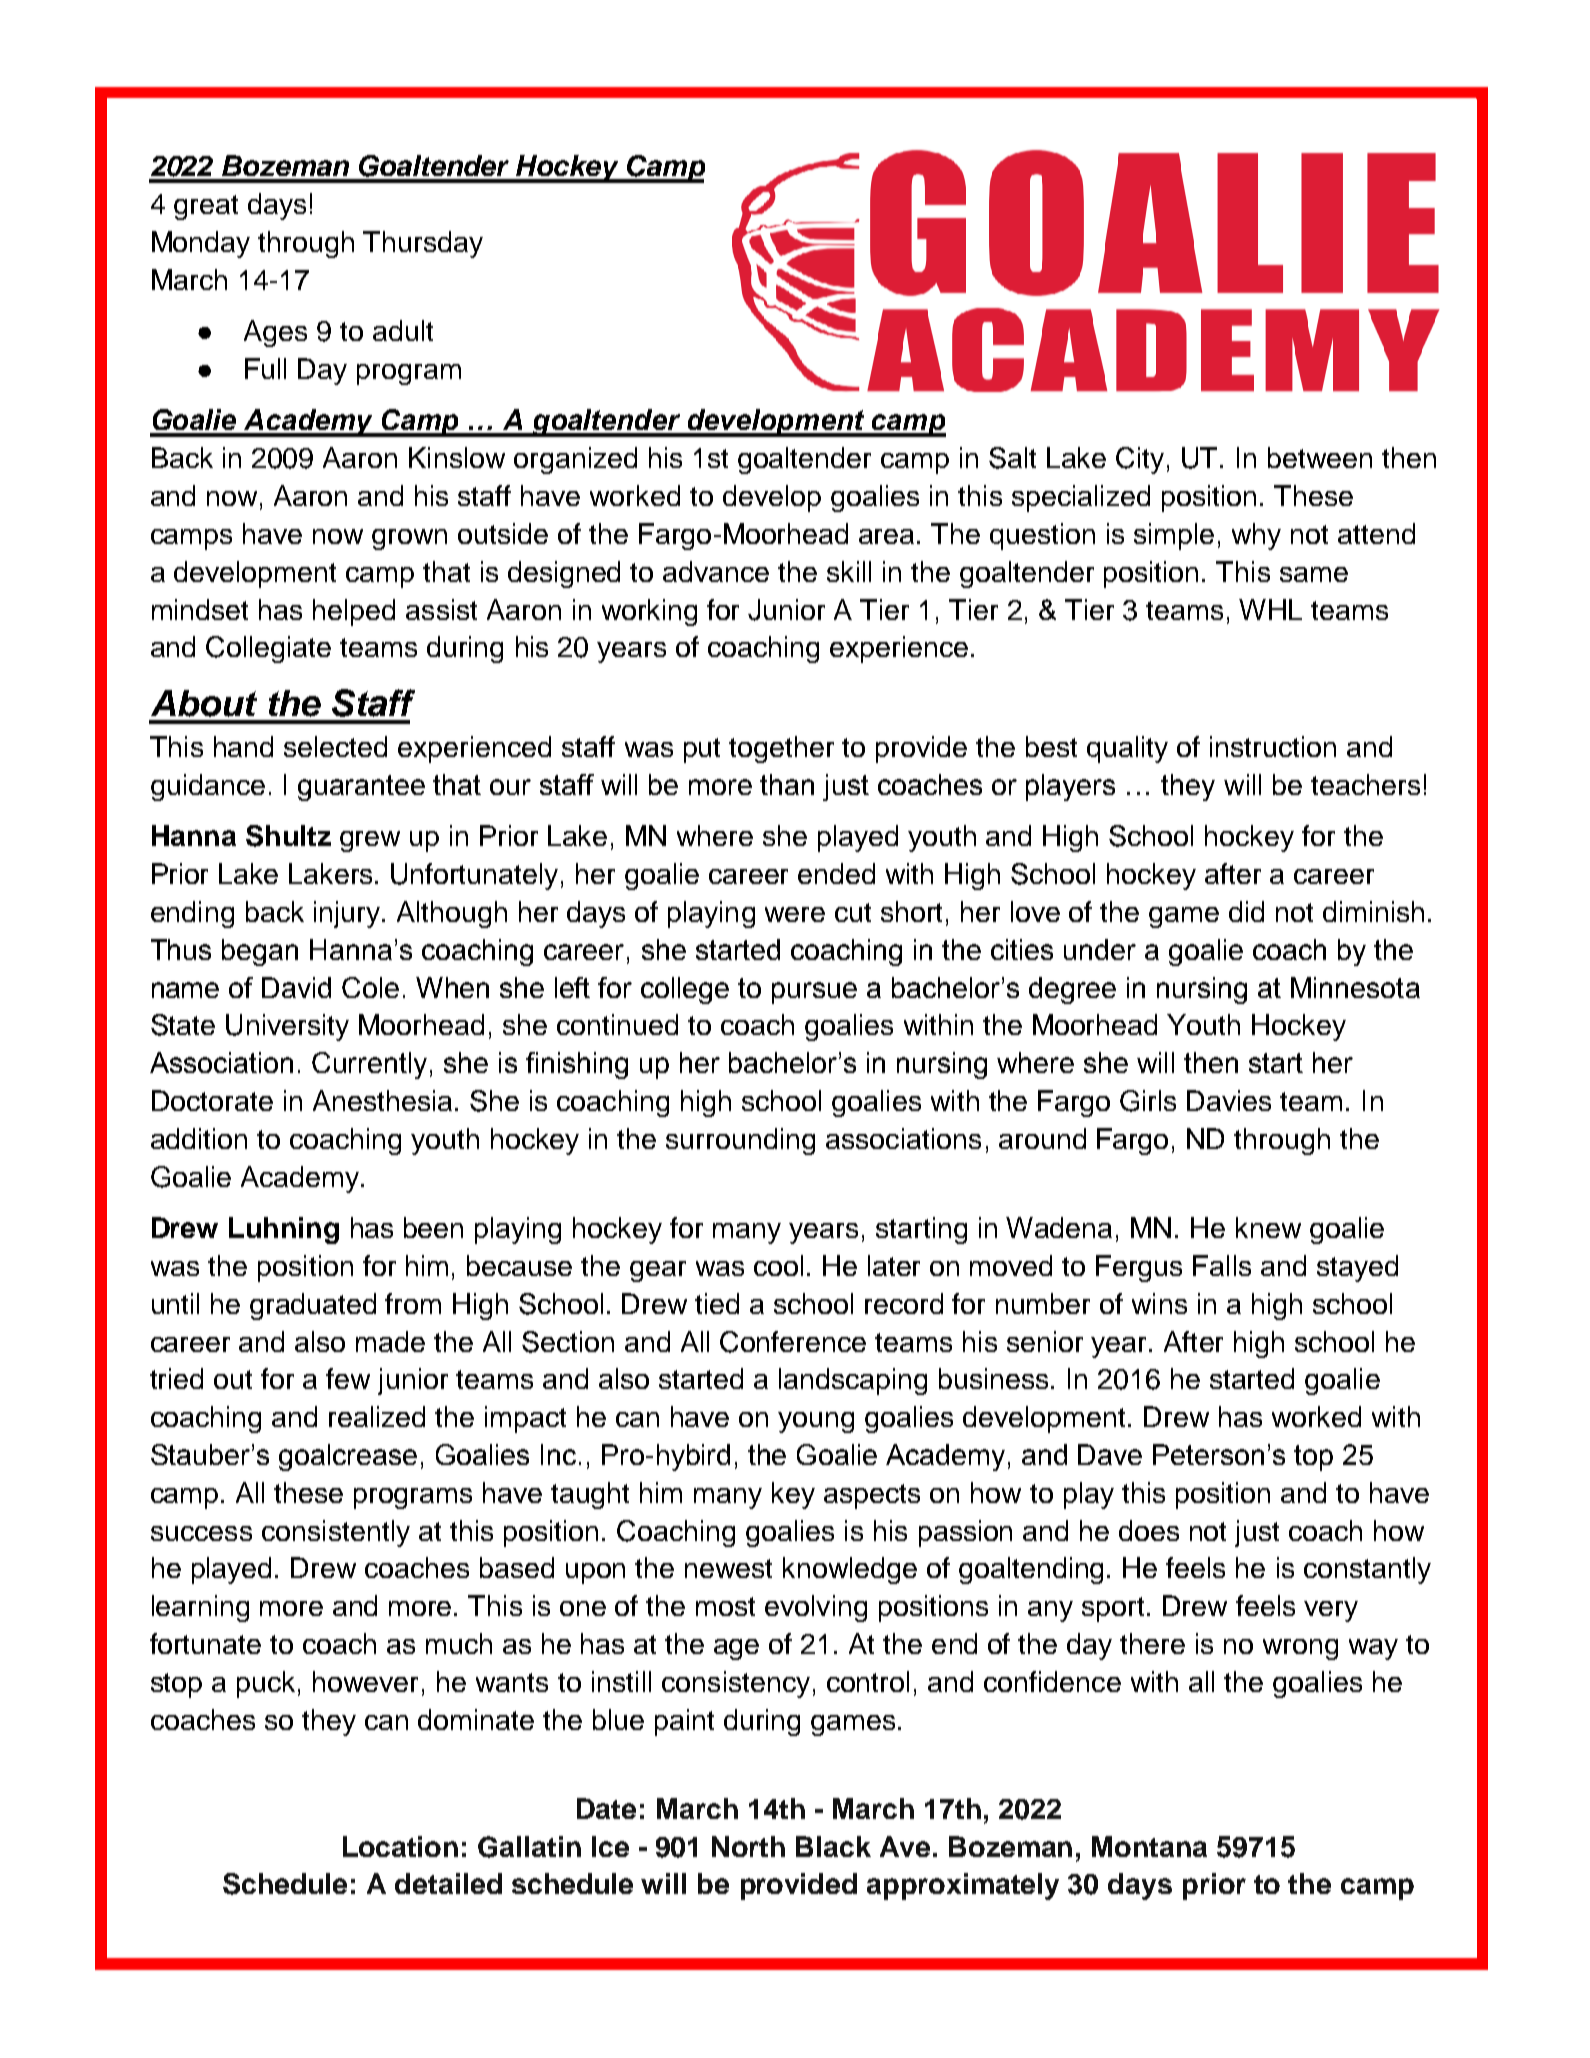  What do you see at coordinates (400, 1846) in the document?
I see `Location` at bounding box center [400, 1846].
